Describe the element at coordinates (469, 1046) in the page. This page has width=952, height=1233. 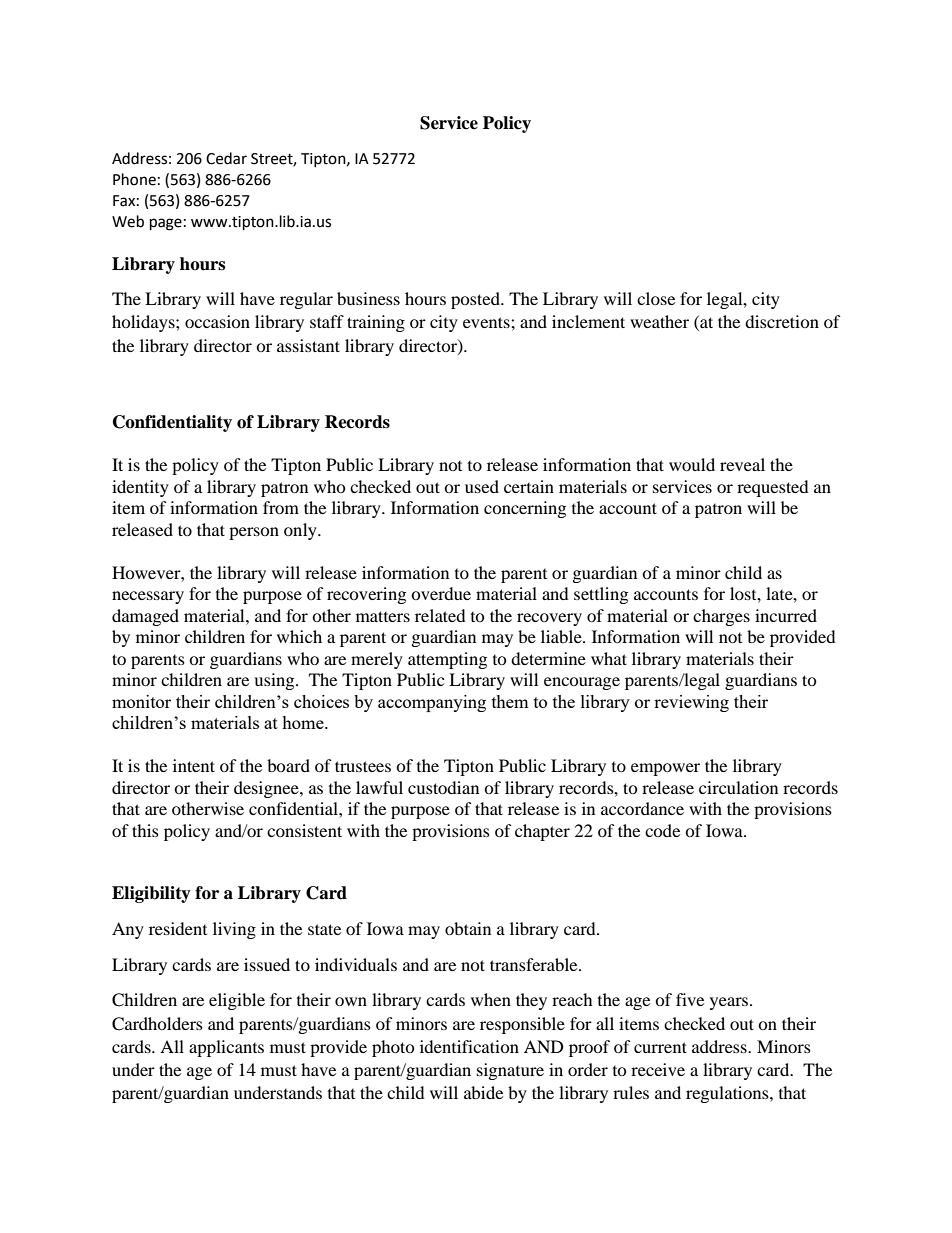
I see `identification` at that location.
